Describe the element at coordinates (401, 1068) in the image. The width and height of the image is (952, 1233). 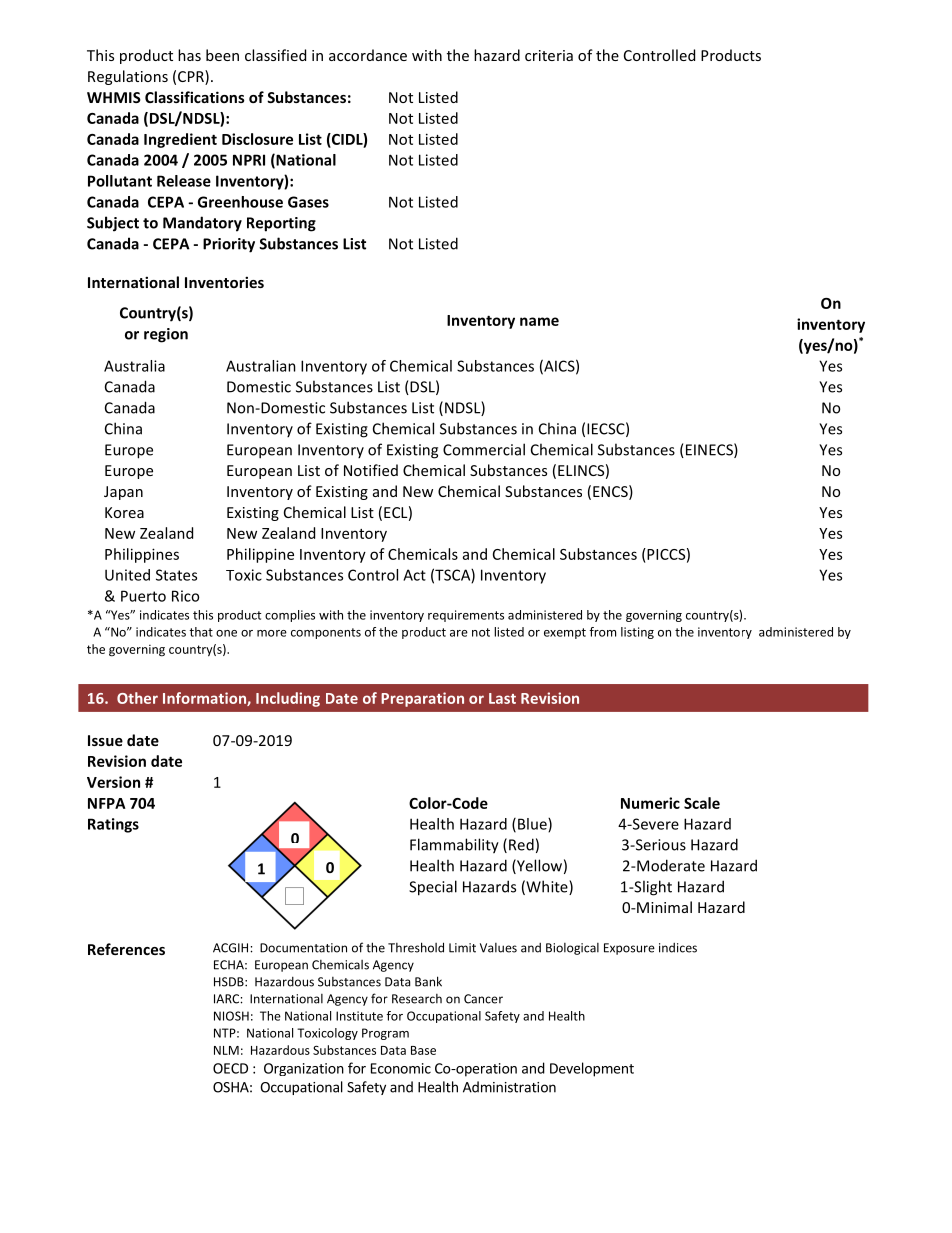
I see `Economic` at that location.
